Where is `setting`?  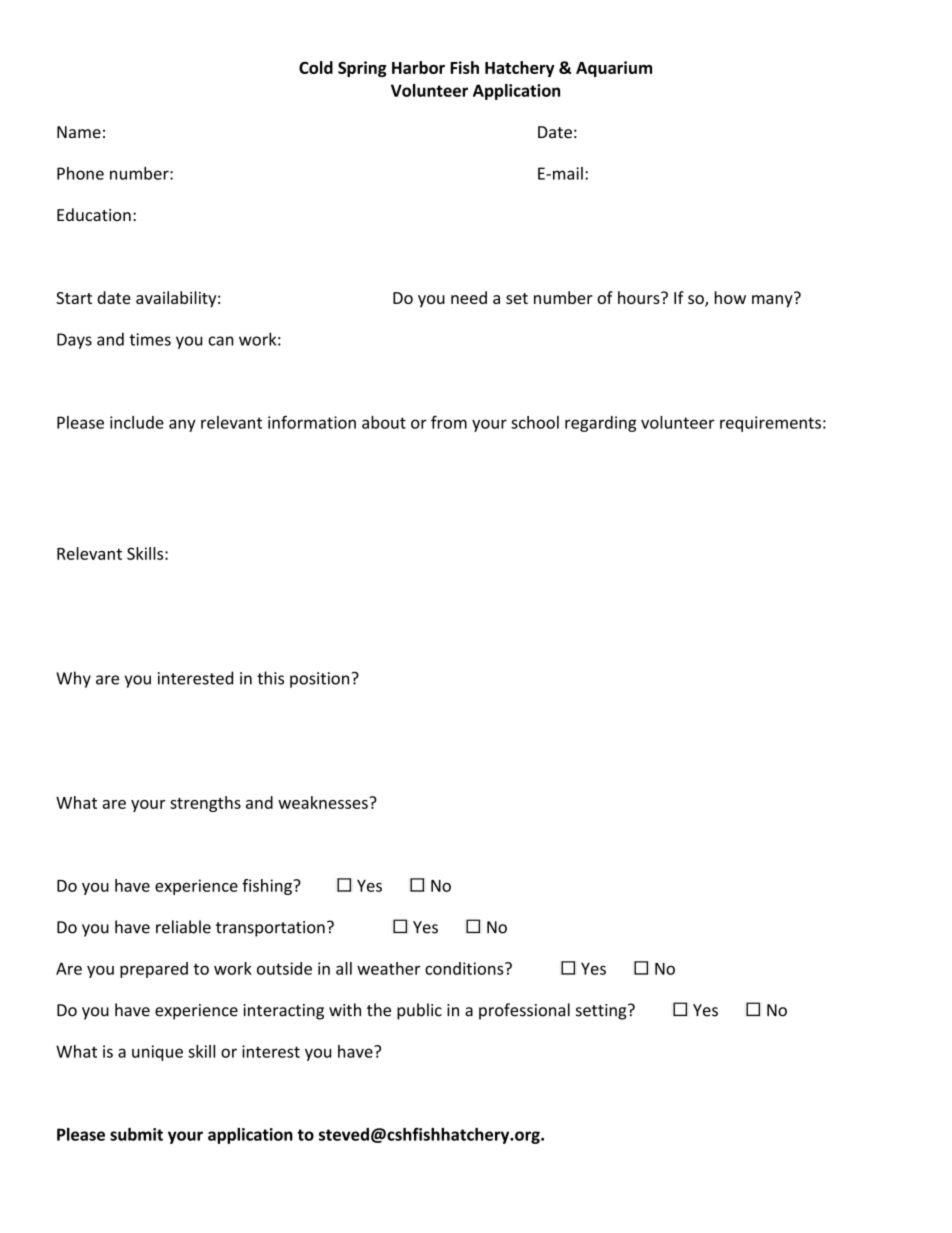 setting is located at coordinates (602, 1012).
